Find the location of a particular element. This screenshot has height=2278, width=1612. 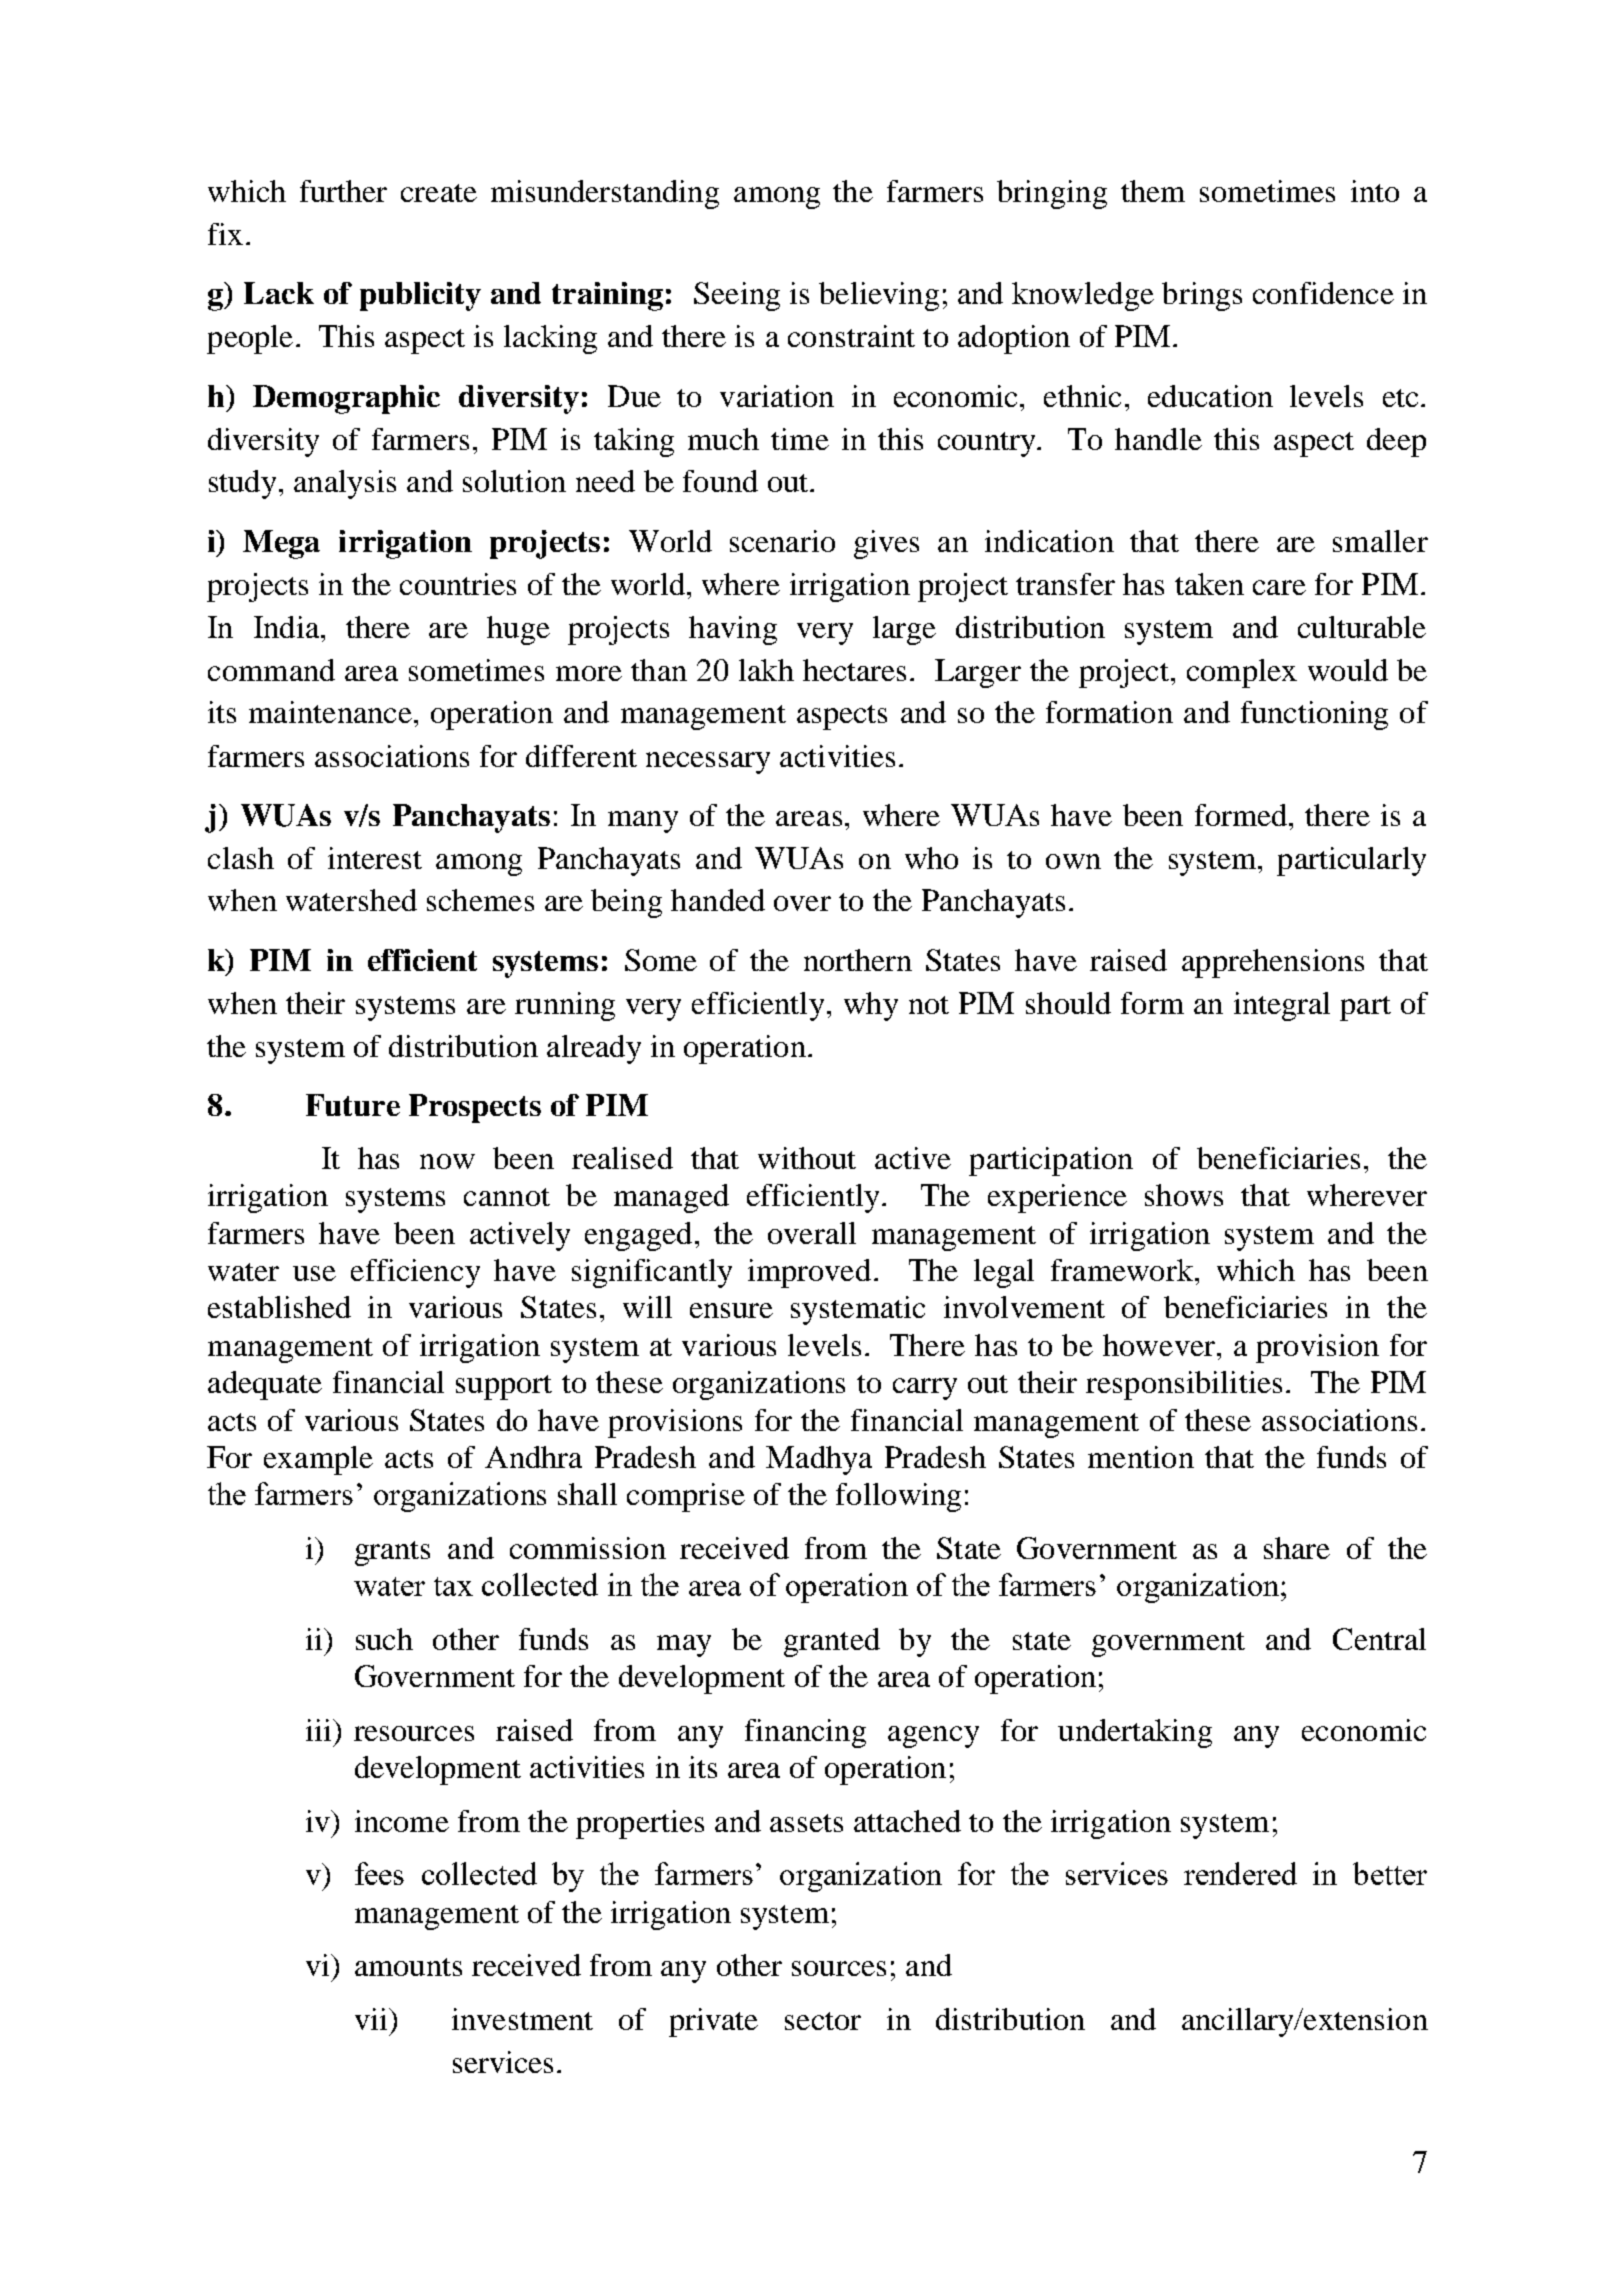

example is located at coordinates (318, 1460).
